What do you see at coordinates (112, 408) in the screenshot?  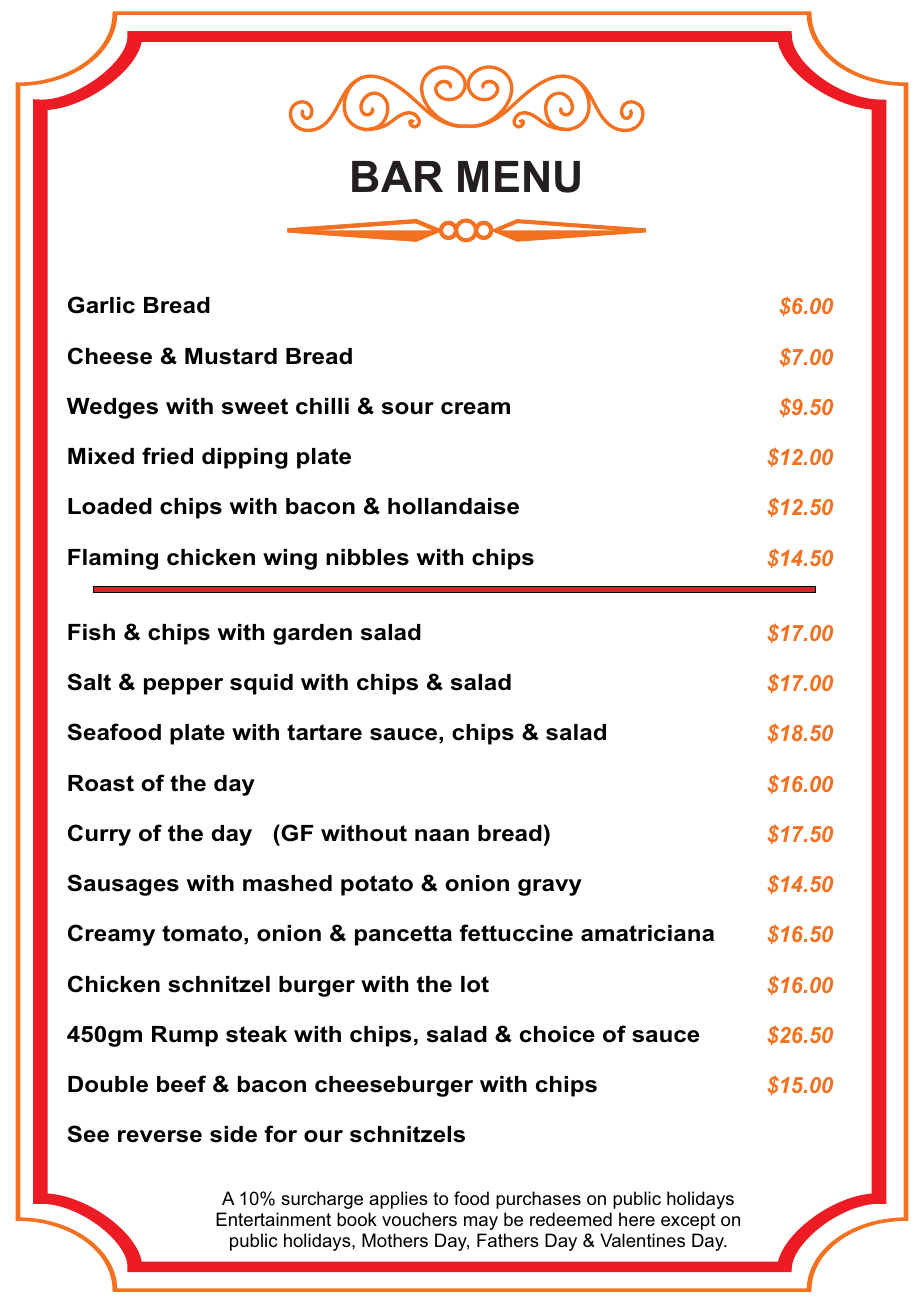 I see `Wedges` at bounding box center [112, 408].
